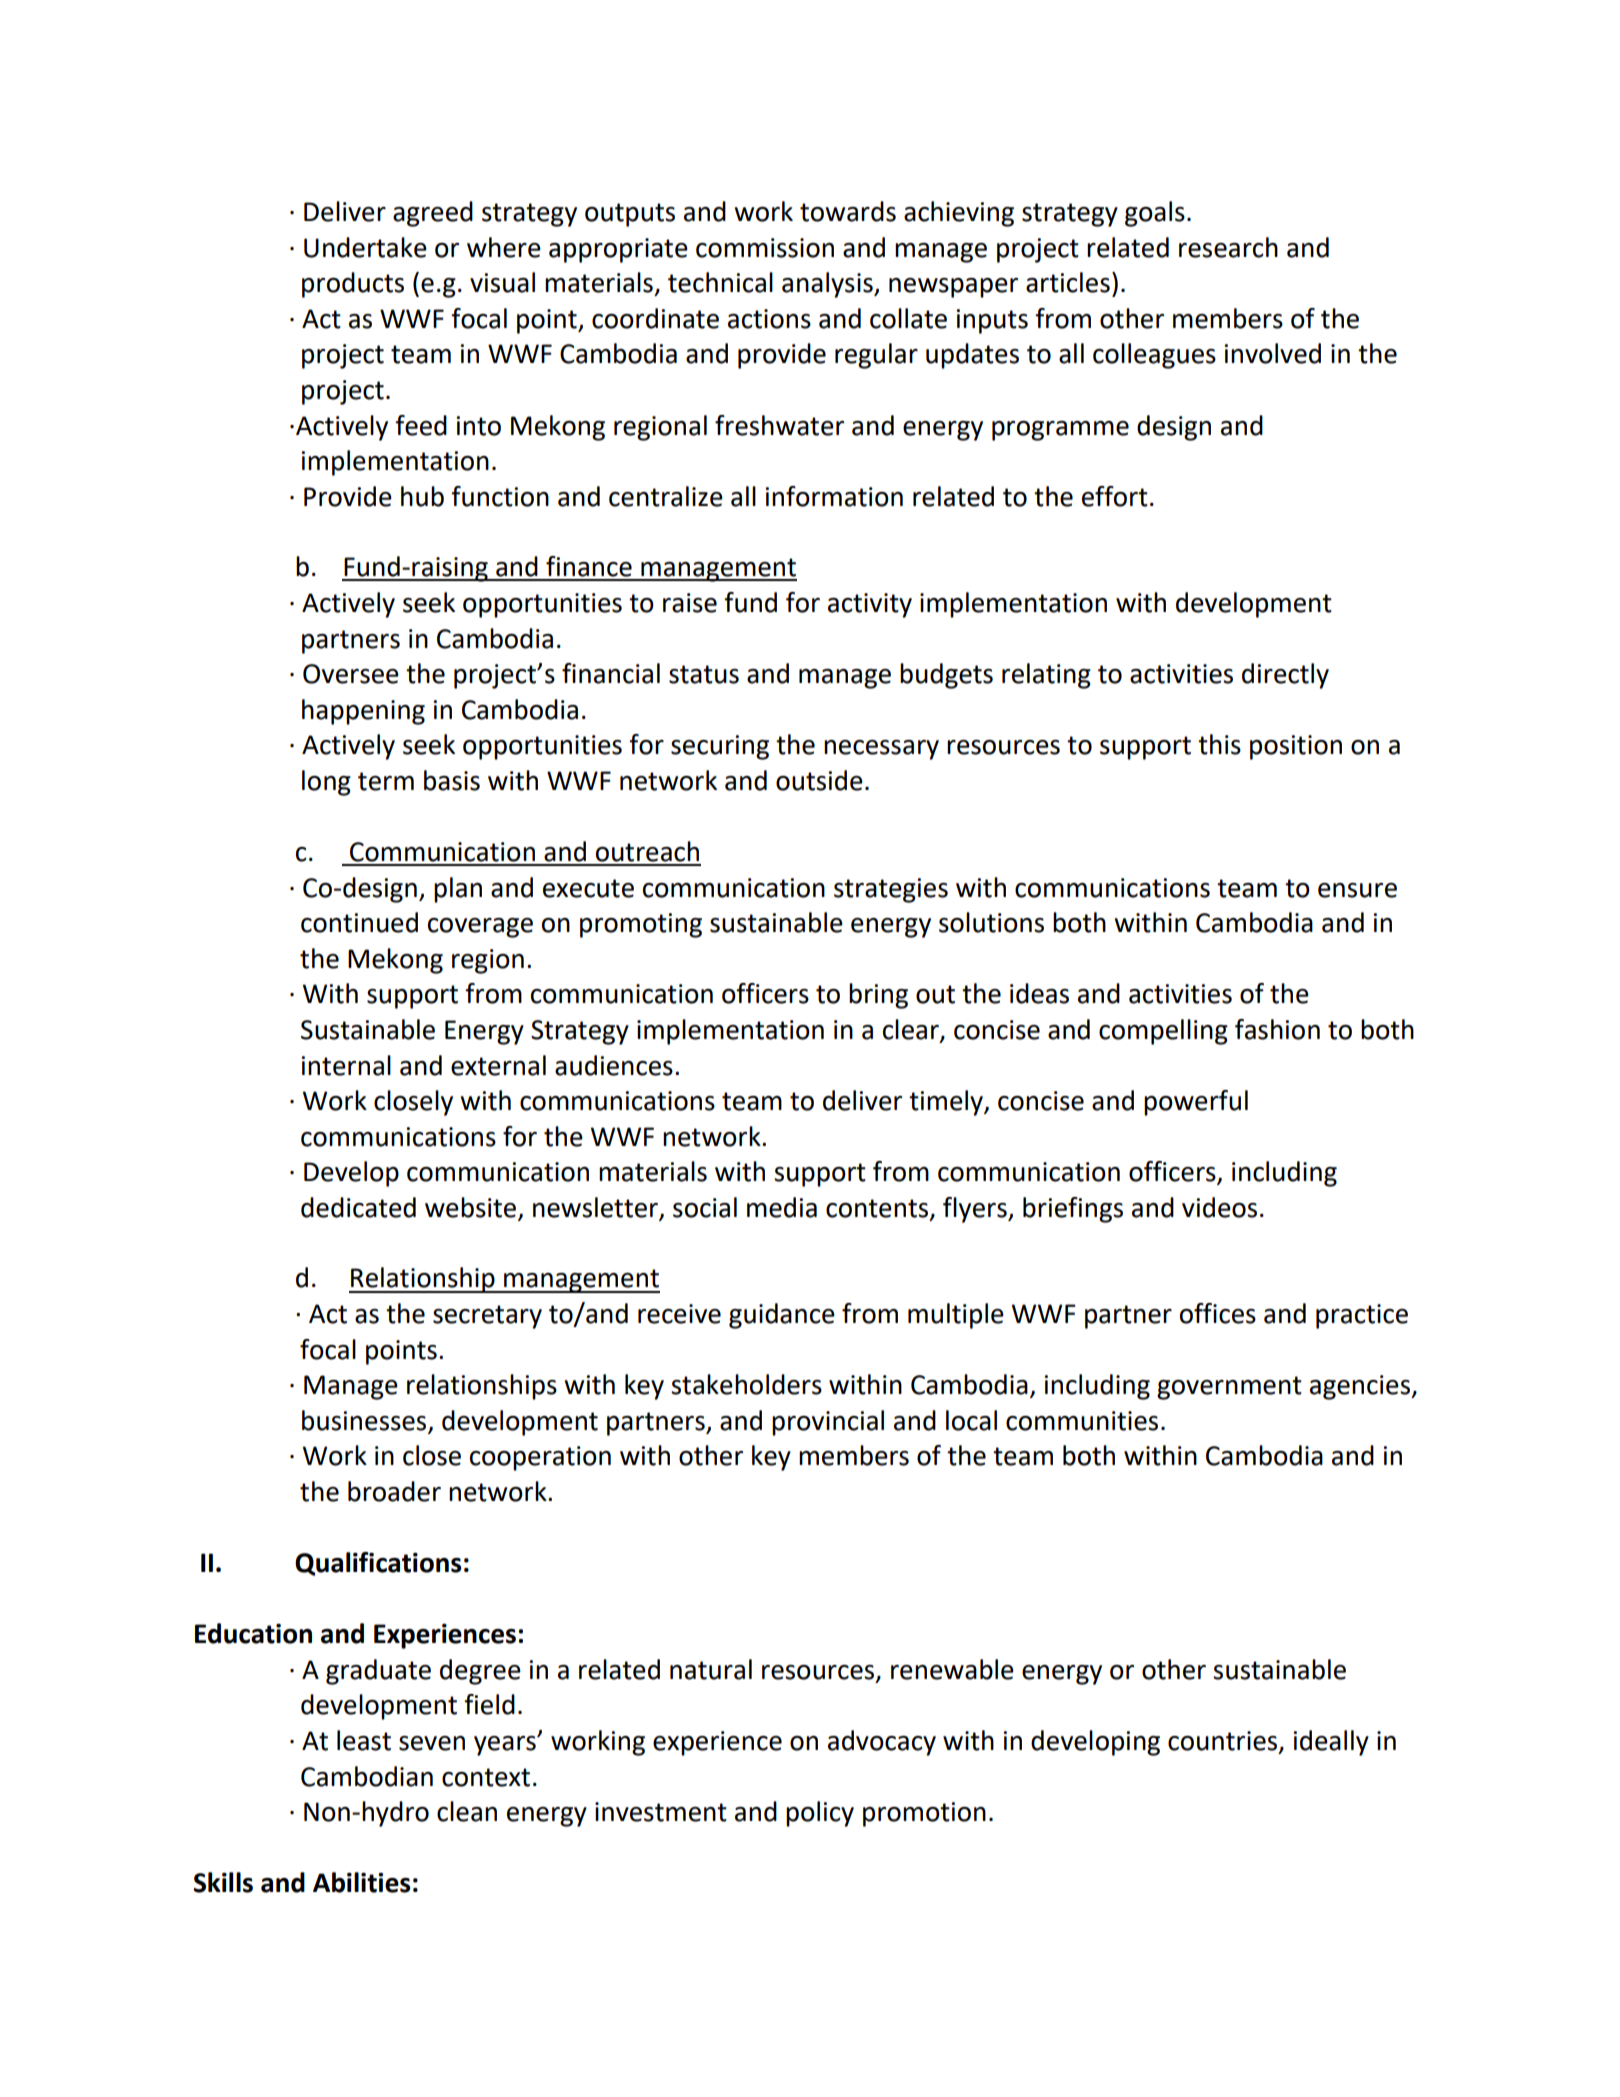 This page has width=1620, height=2097. I want to click on Abilities, so click(361, 1882).
